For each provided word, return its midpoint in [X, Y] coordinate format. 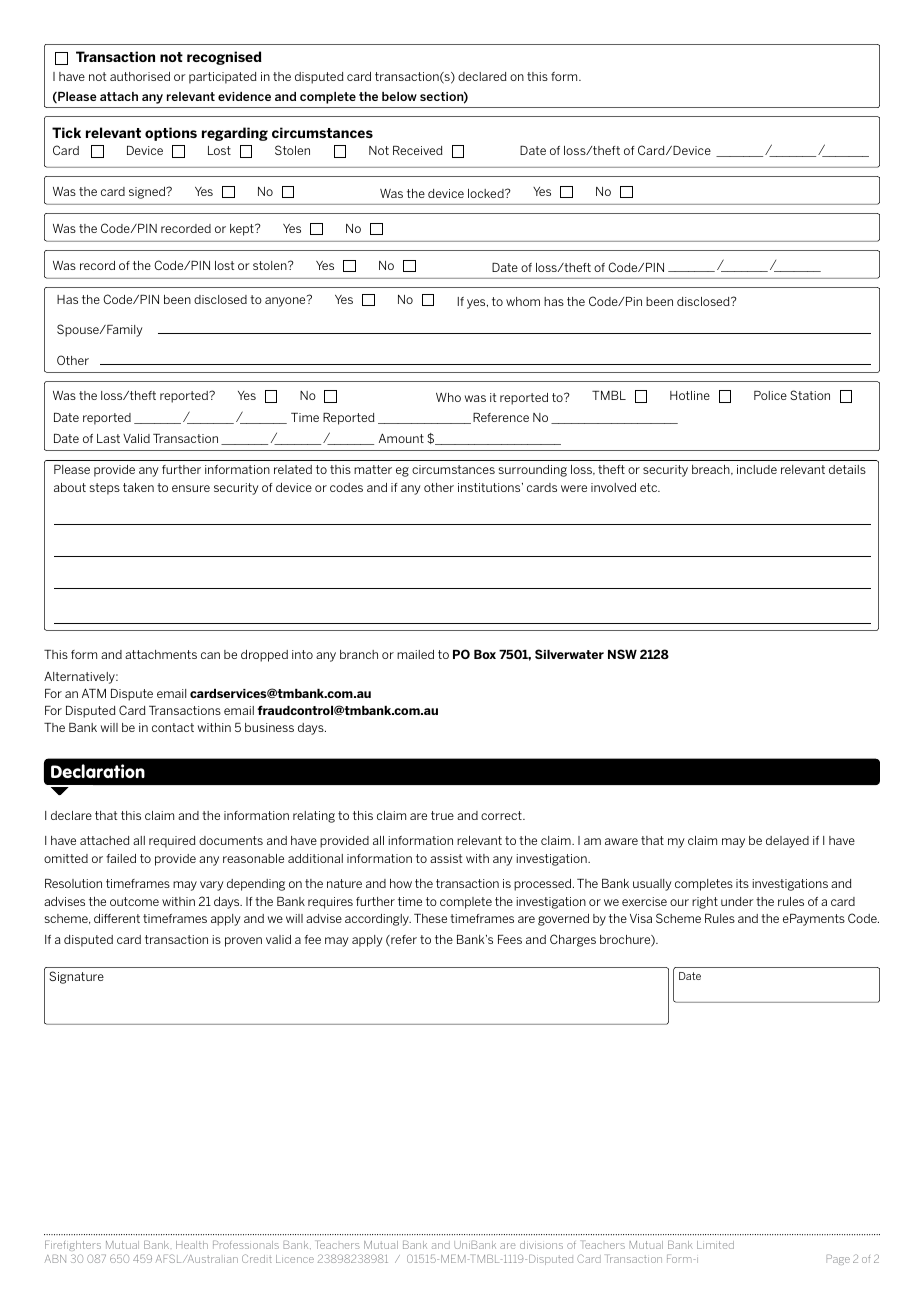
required [172, 842]
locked [487, 193]
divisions [541, 1245]
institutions [490, 487]
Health [192, 1245]
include [757, 469]
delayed [787, 842]
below [399, 96]
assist [446, 858]
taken [138, 487]
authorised [140, 76]
